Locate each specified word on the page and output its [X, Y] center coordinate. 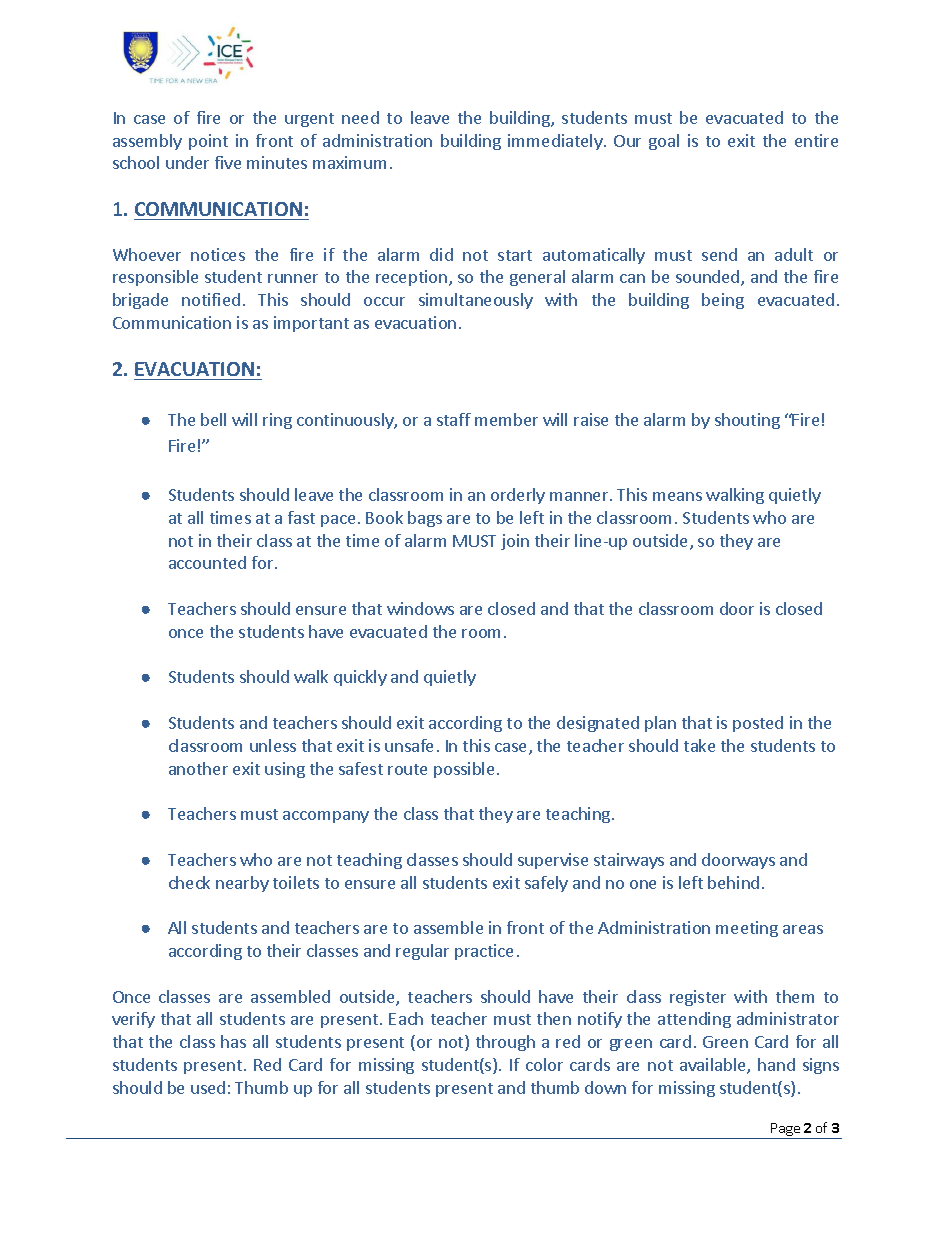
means [677, 496]
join [515, 542]
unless [273, 745]
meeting [747, 929]
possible [464, 770]
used [208, 1087]
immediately [556, 142]
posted [758, 724]
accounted [207, 562]
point [208, 142]
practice [484, 952]
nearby [242, 884]
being [723, 301]
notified [211, 299]
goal [664, 142]
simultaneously [476, 301]
